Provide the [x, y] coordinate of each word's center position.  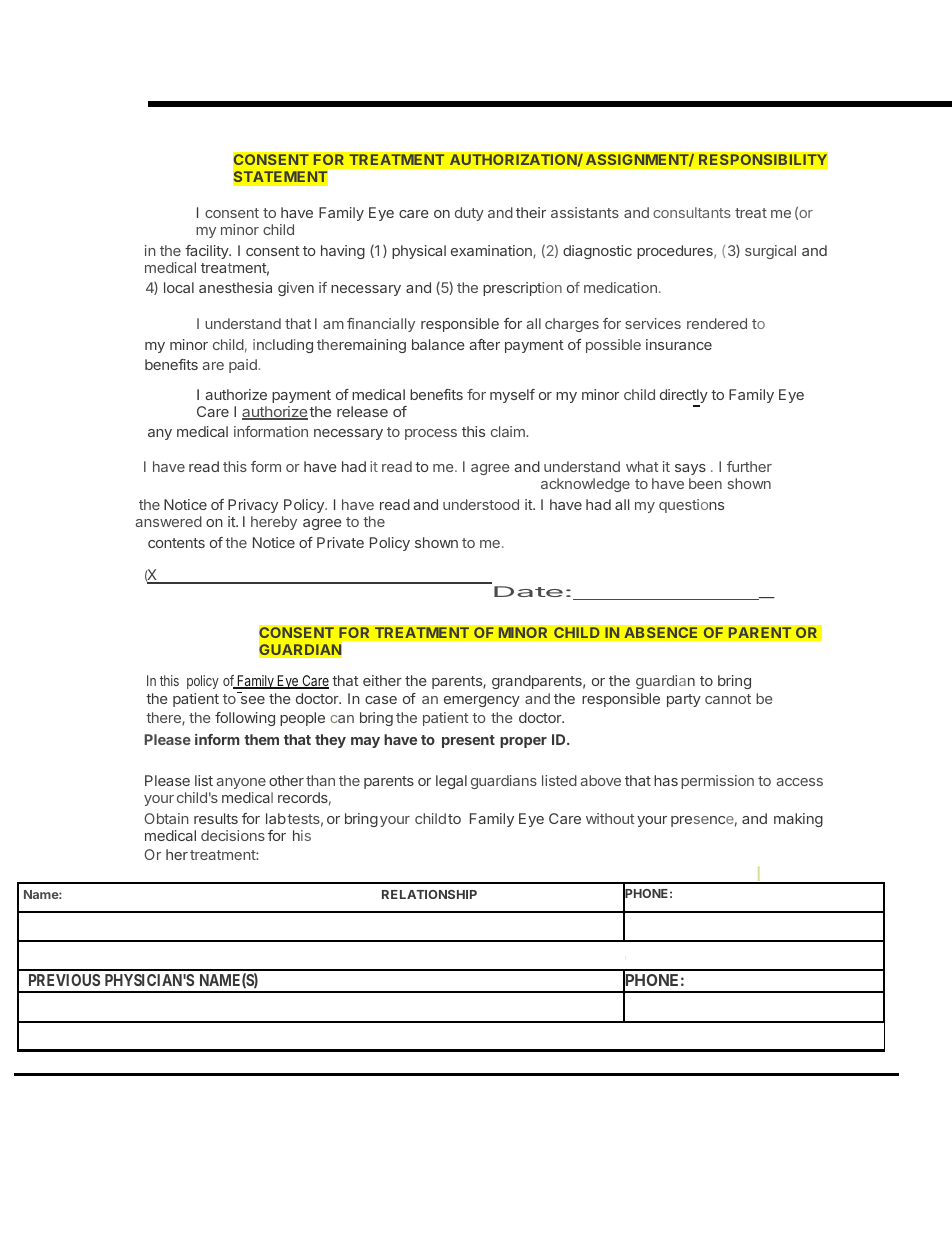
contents [176, 543]
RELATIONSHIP [429, 894]
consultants [692, 212]
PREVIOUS [64, 980]
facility [207, 252]
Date [528, 591]
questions [691, 506]
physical [419, 252]
